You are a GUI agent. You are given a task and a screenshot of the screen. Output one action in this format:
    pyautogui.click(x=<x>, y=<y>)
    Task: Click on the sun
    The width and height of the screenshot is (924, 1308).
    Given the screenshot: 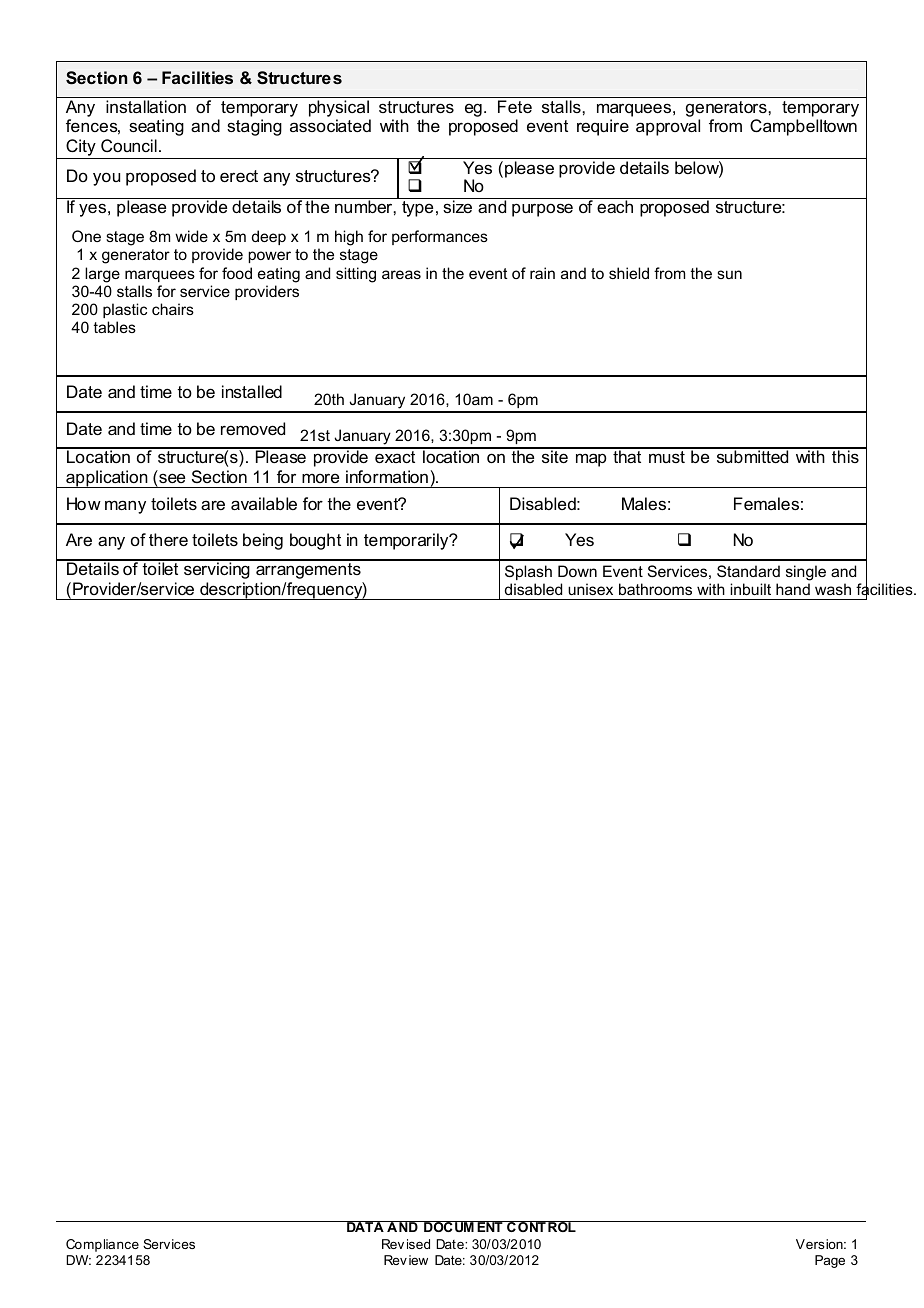 What is the action you would take?
    pyautogui.click(x=729, y=274)
